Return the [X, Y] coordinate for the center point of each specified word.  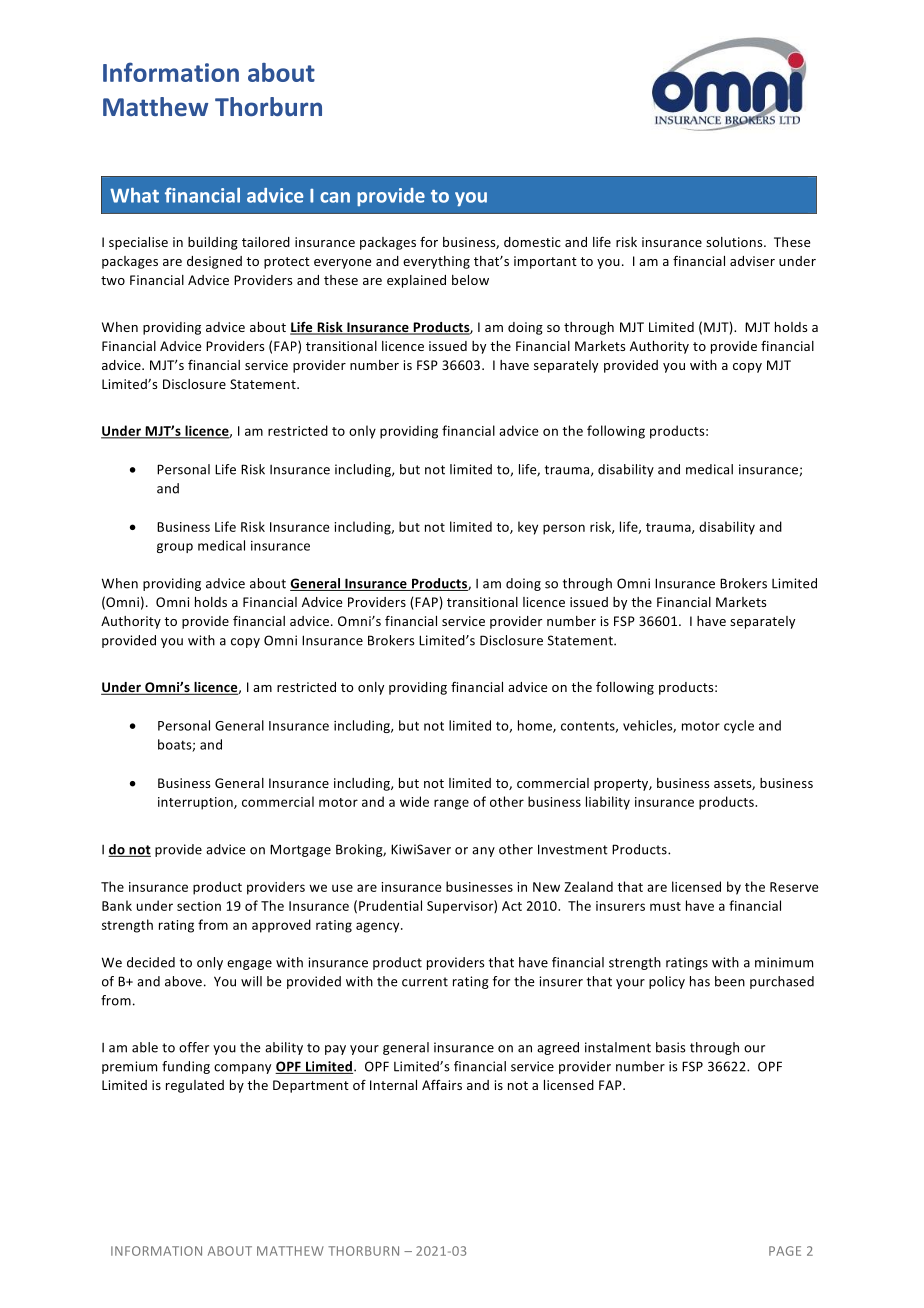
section [199, 906]
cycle [739, 726]
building [213, 243]
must [665, 906]
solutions [735, 242]
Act [512, 906]
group [175, 548]
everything [436, 262]
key [528, 528]
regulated [195, 1086]
